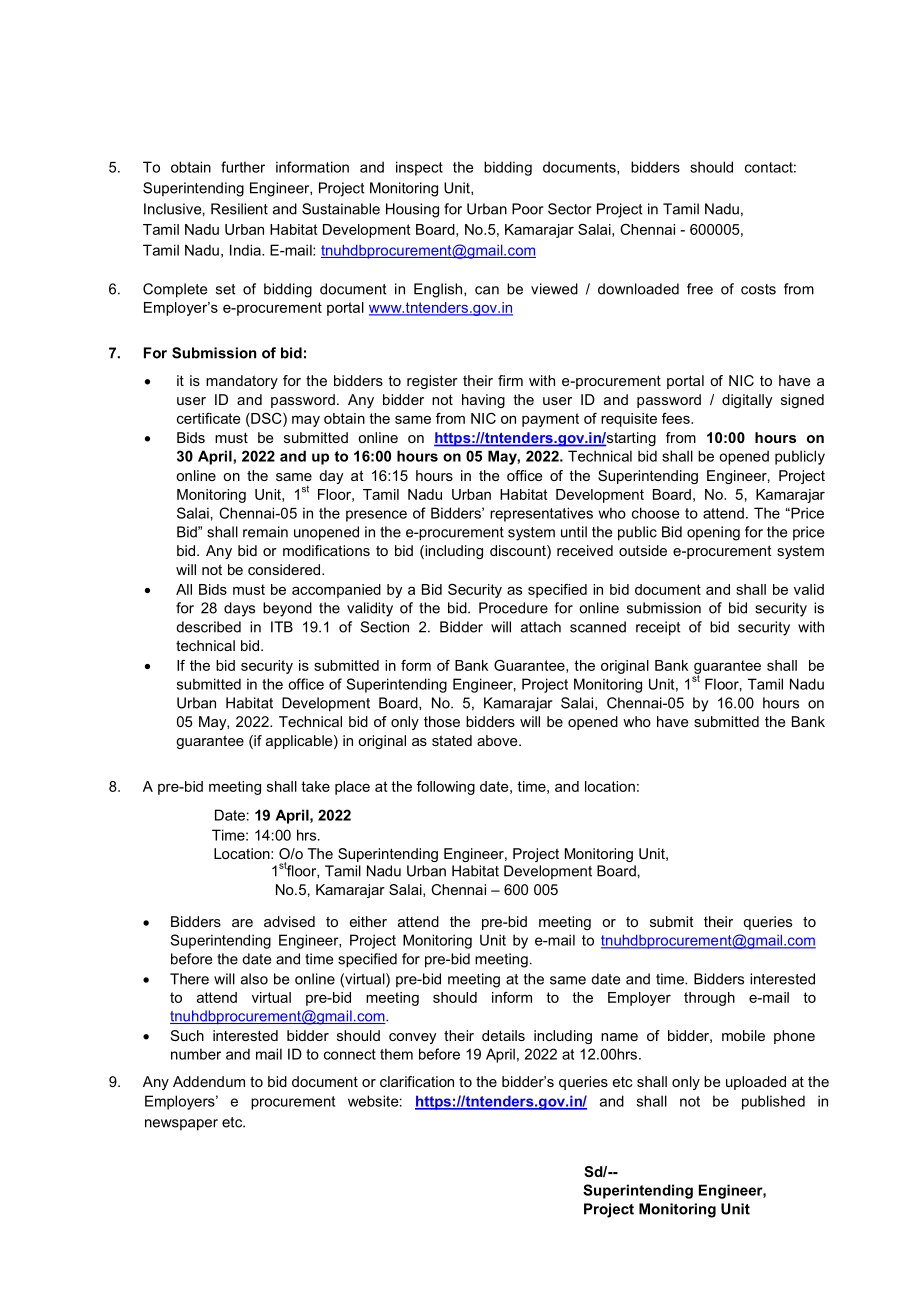 The height and width of the document is (1308, 924). What do you see at coordinates (700, 289) in the document?
I see `free` at bounding box center [700, 289].
